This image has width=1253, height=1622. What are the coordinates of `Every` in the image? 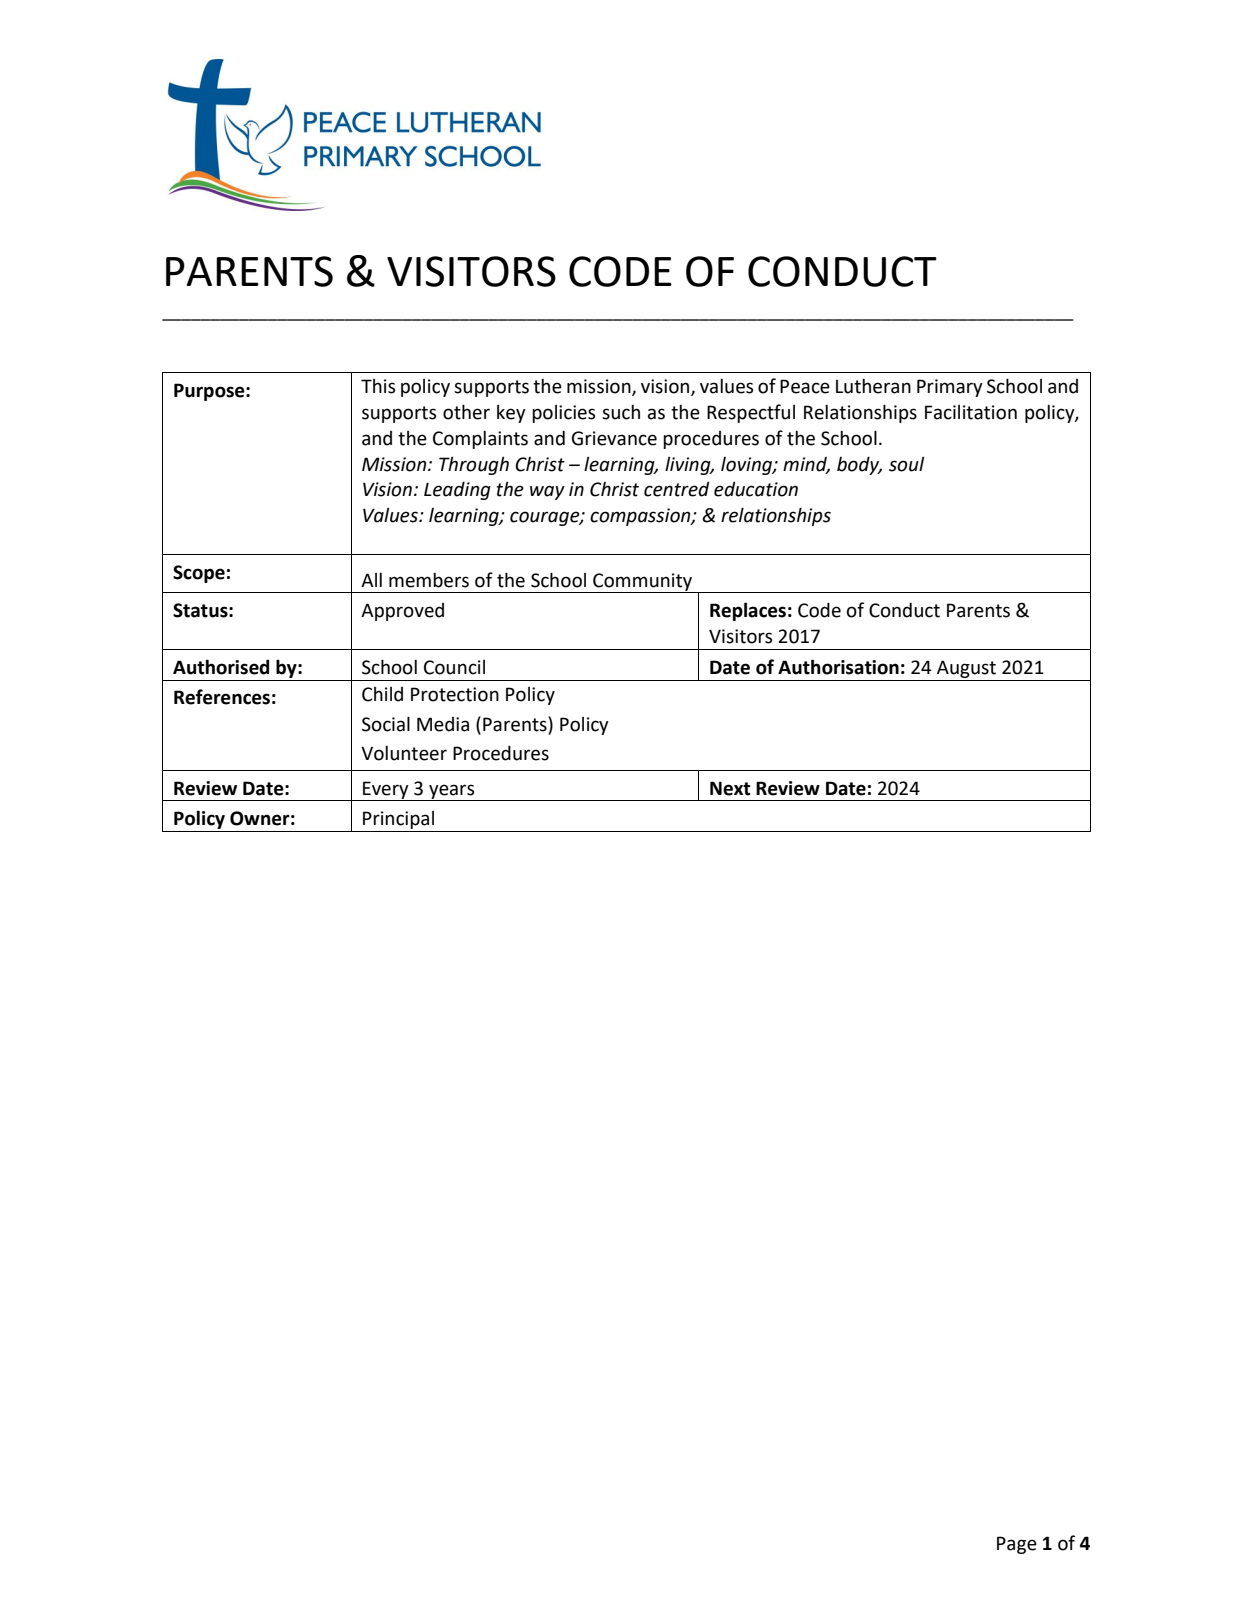 It's located at (386, 791).
